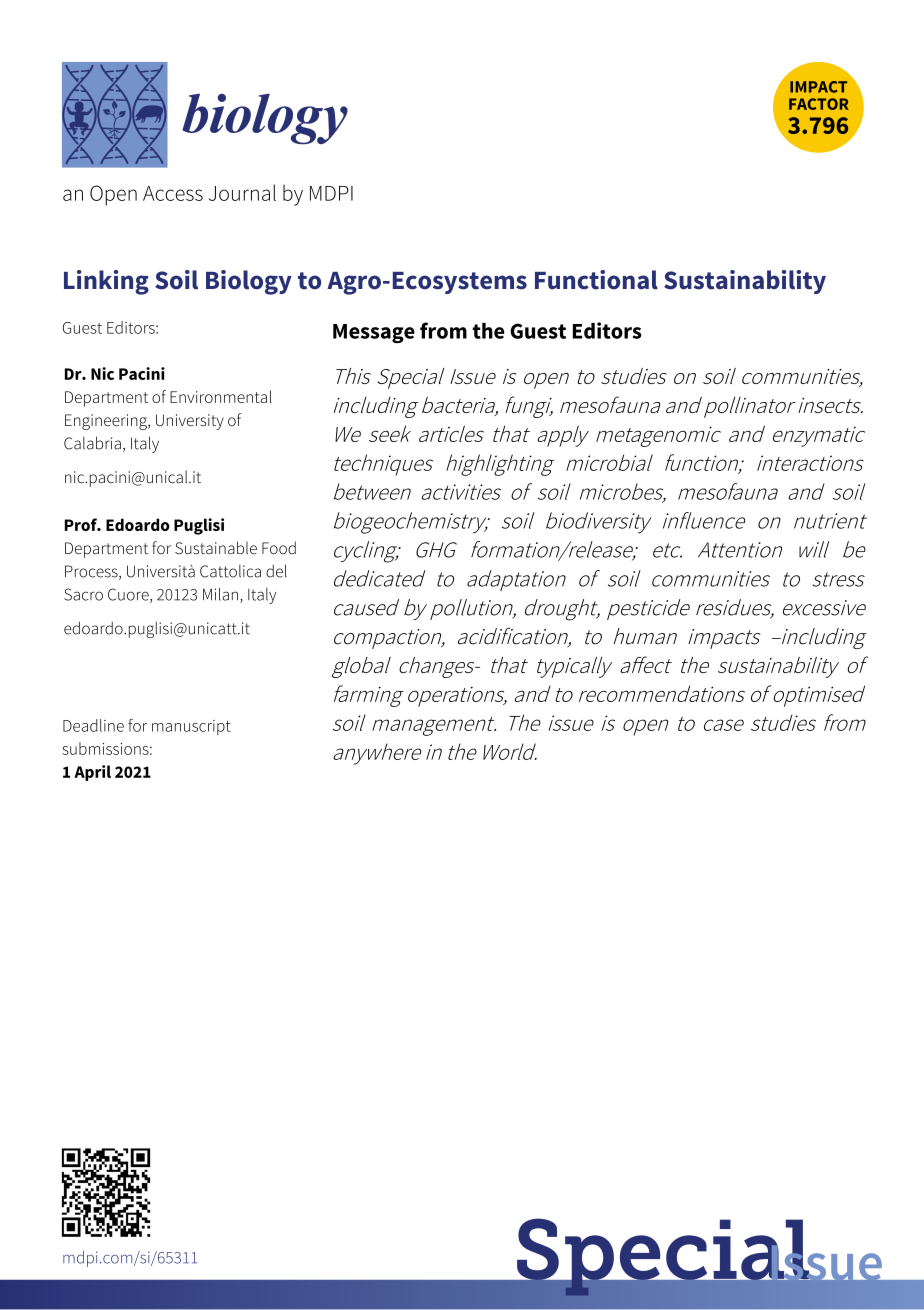 The width and height of the screenshot is (924, 1310). What do you see at coordinates (242, 192) in the screenshot?
I see `Journal` at bounding box center [242, 192].
